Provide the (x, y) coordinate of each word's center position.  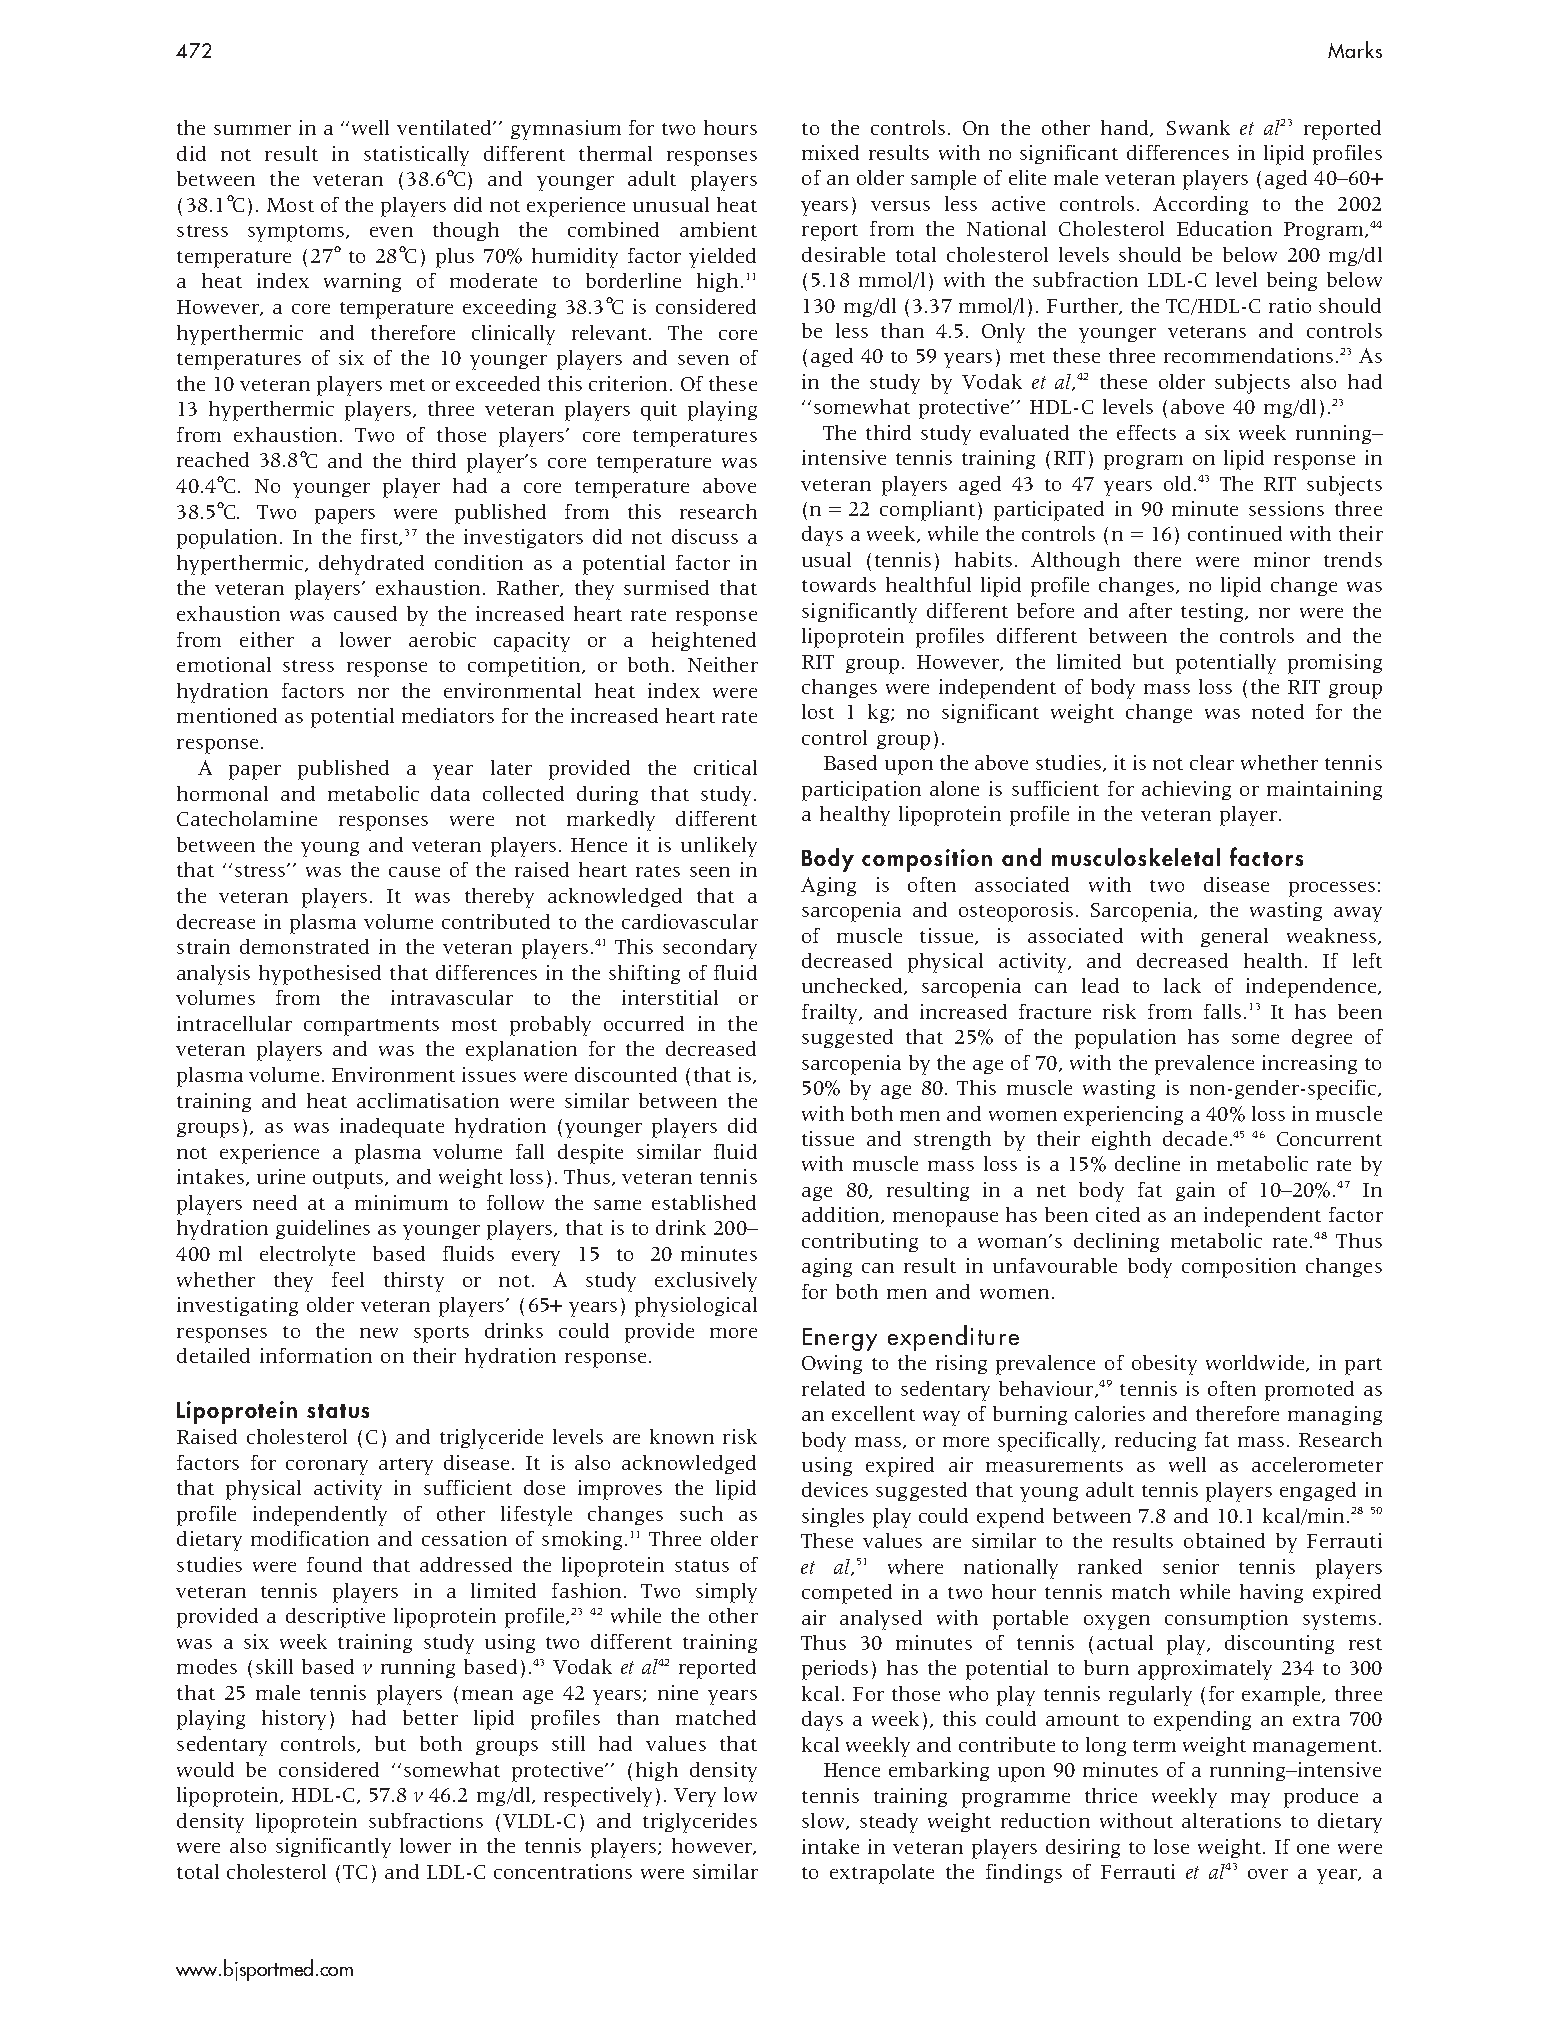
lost (818, 711)
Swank (1198, 127)
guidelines (323, 1229)
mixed (830, 152)
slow (824, 1821)
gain (1195, 1191)
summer (252, 130)
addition (842, 1215)
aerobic (442, 639)
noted (1278, 711)
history (294, 1720)
